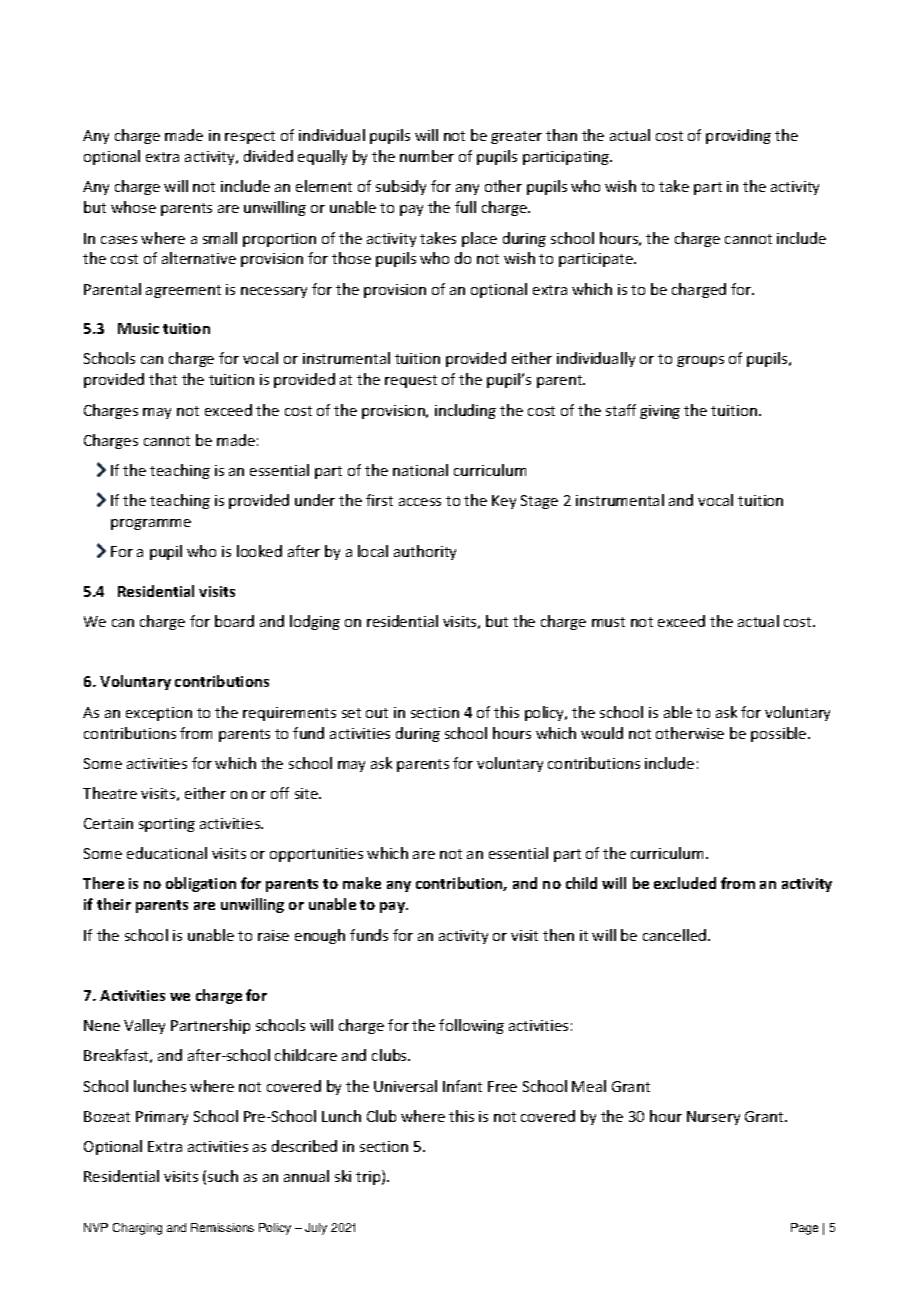 Image resolution: width=924 pixels, height=1309 pixels. I want to click on whose, so click(133, 207).
